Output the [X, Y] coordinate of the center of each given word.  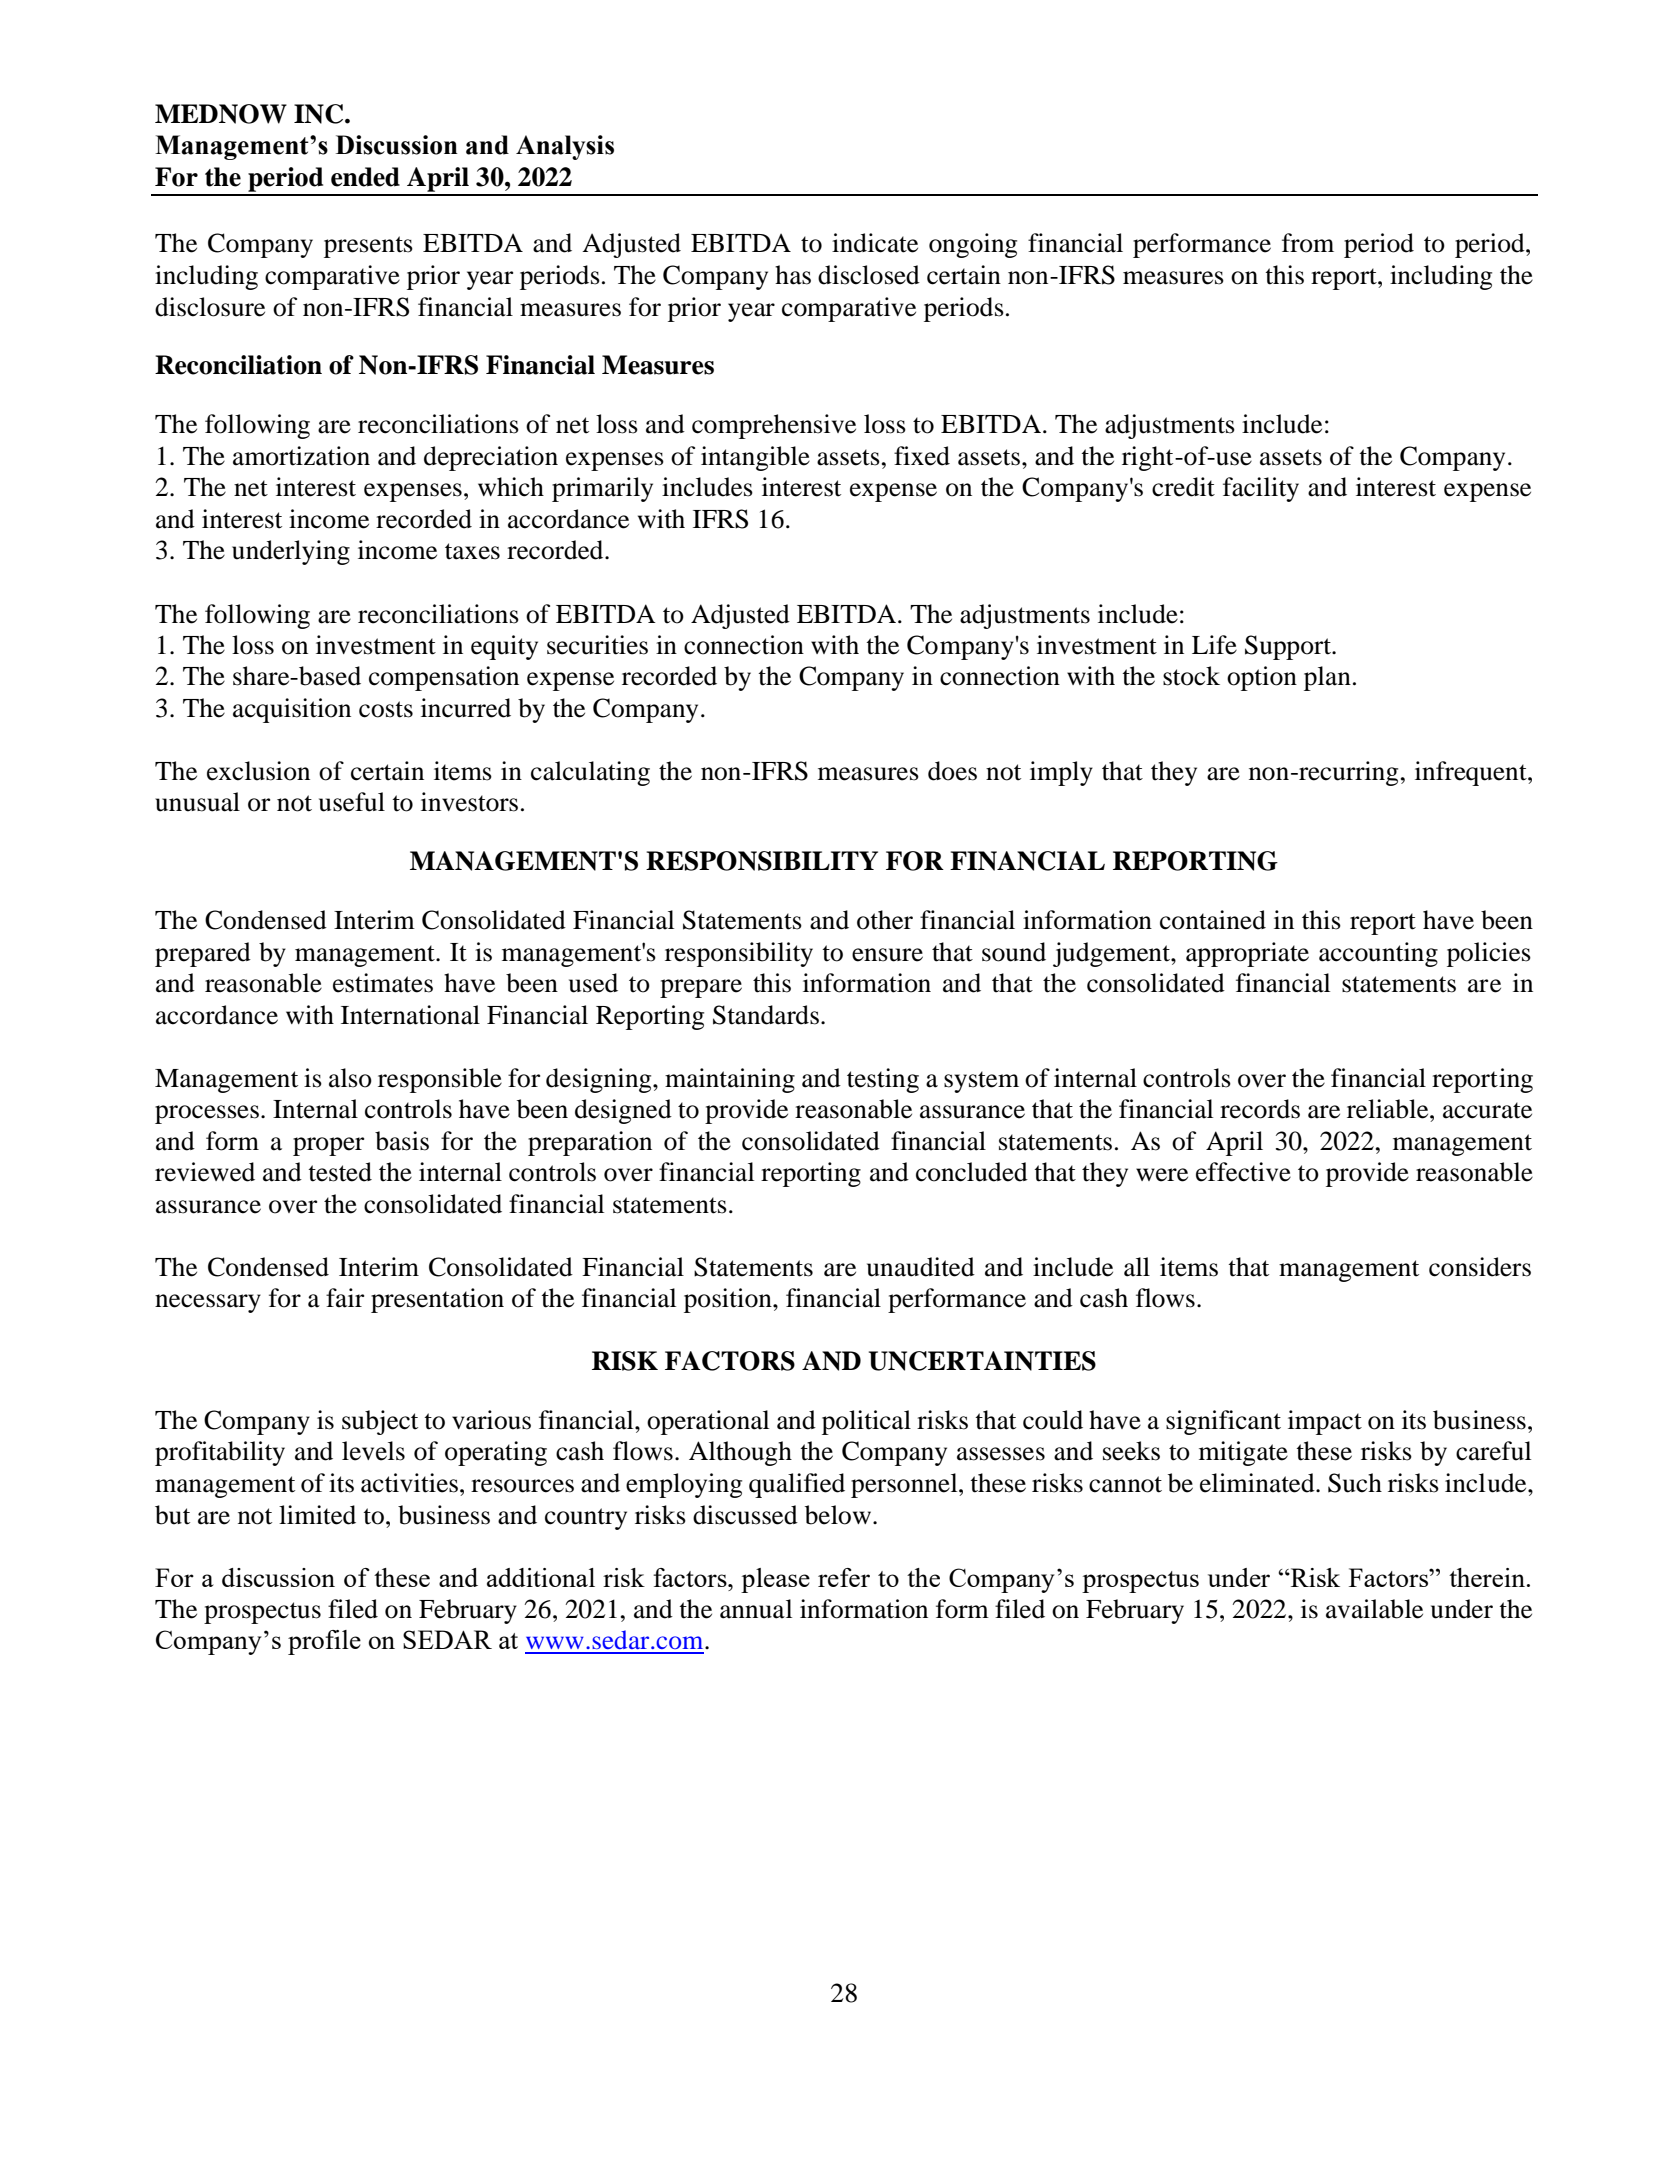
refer [844, 1577]
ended [365, 177]
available [1374, 1609]
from [1308, 243]
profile [324, 1642]
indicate [875, 243]
